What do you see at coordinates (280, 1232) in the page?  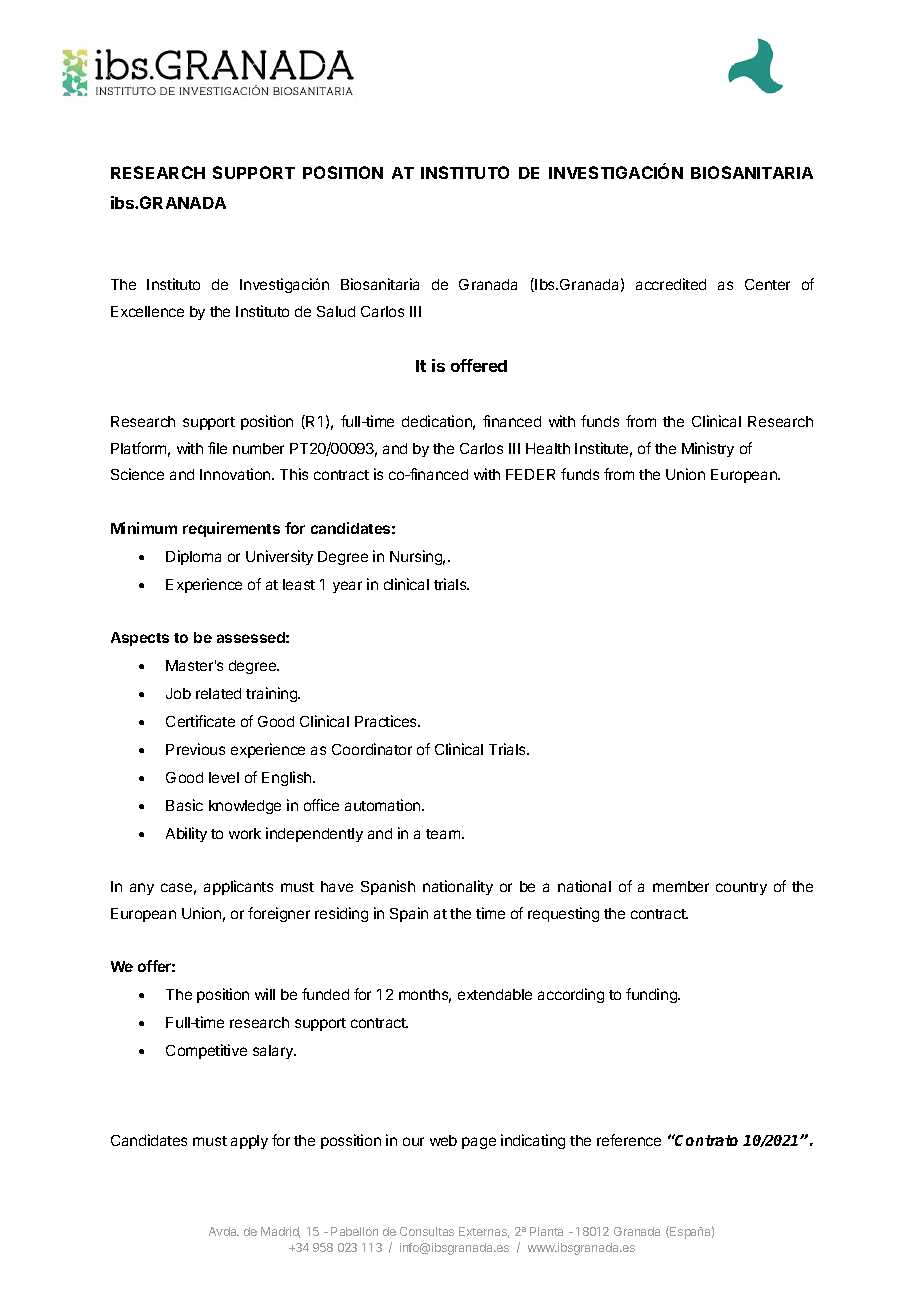 I see `Madrid` at bounding box center [280, 1232].
